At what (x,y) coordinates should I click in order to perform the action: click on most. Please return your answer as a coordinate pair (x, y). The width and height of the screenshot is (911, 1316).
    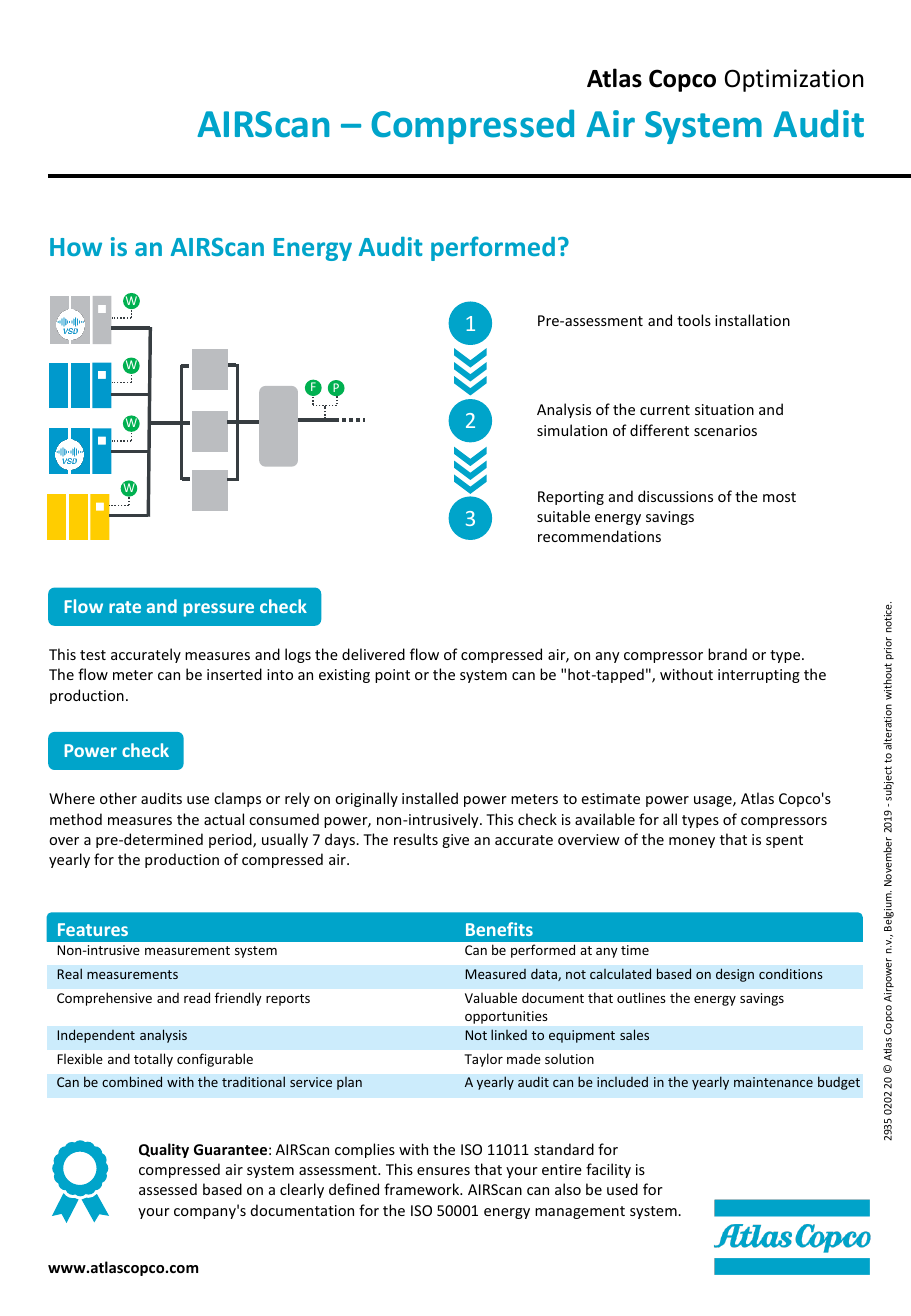
    Looking at the image, I should click on (779, 497).
